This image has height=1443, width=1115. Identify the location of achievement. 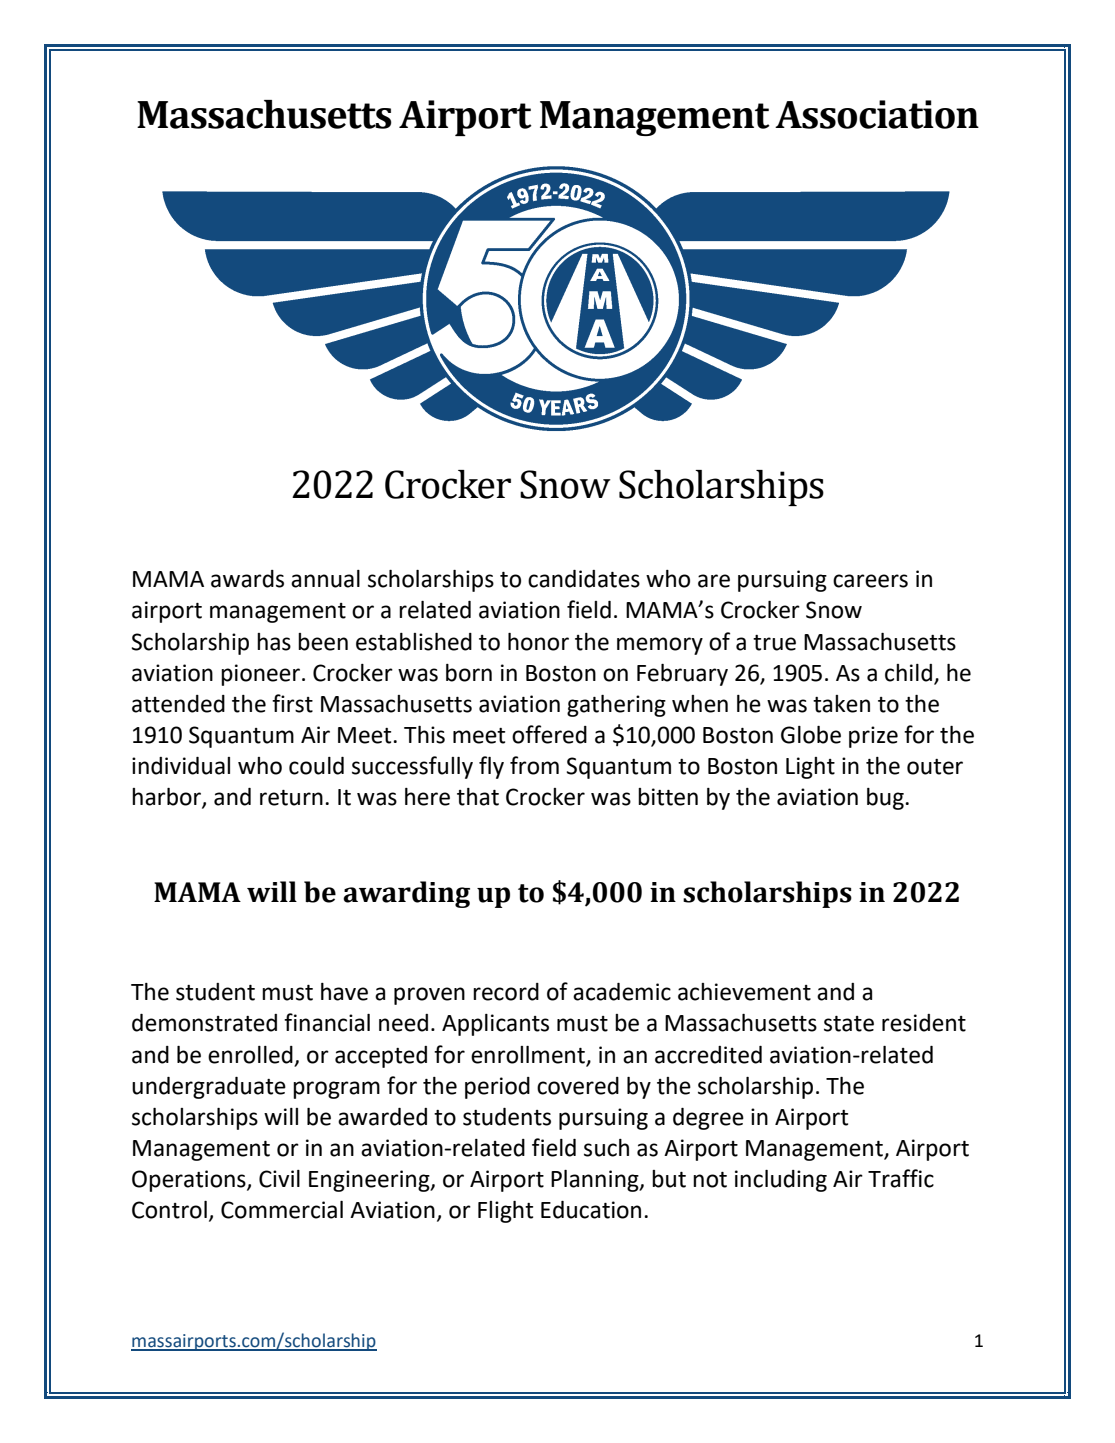
(744, 992).
